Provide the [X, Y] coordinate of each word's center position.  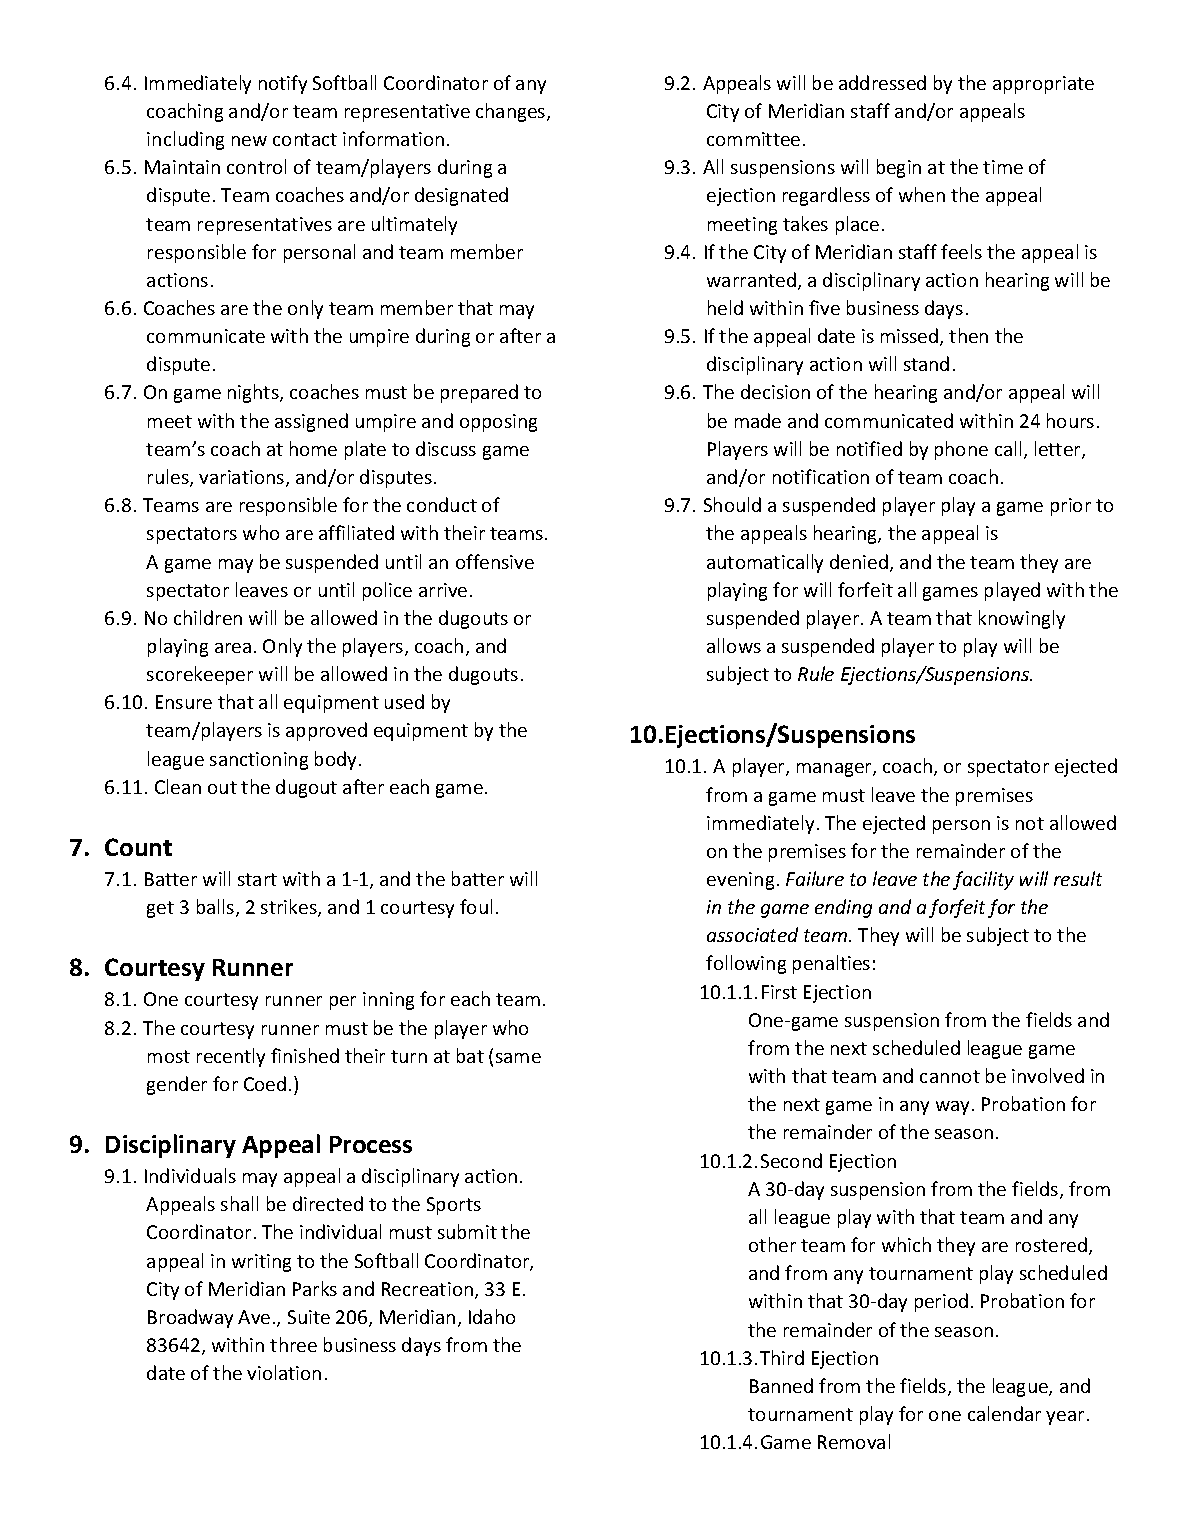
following [746, 964]
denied [859, 561]
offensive [495, 561]
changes [512, 112]
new [249, 141]
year [1065, 1418]
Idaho [492, 1316]
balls [217, 908]
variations [243, 478]
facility [983, 880]
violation [284, 1372]
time [1003, 167]
